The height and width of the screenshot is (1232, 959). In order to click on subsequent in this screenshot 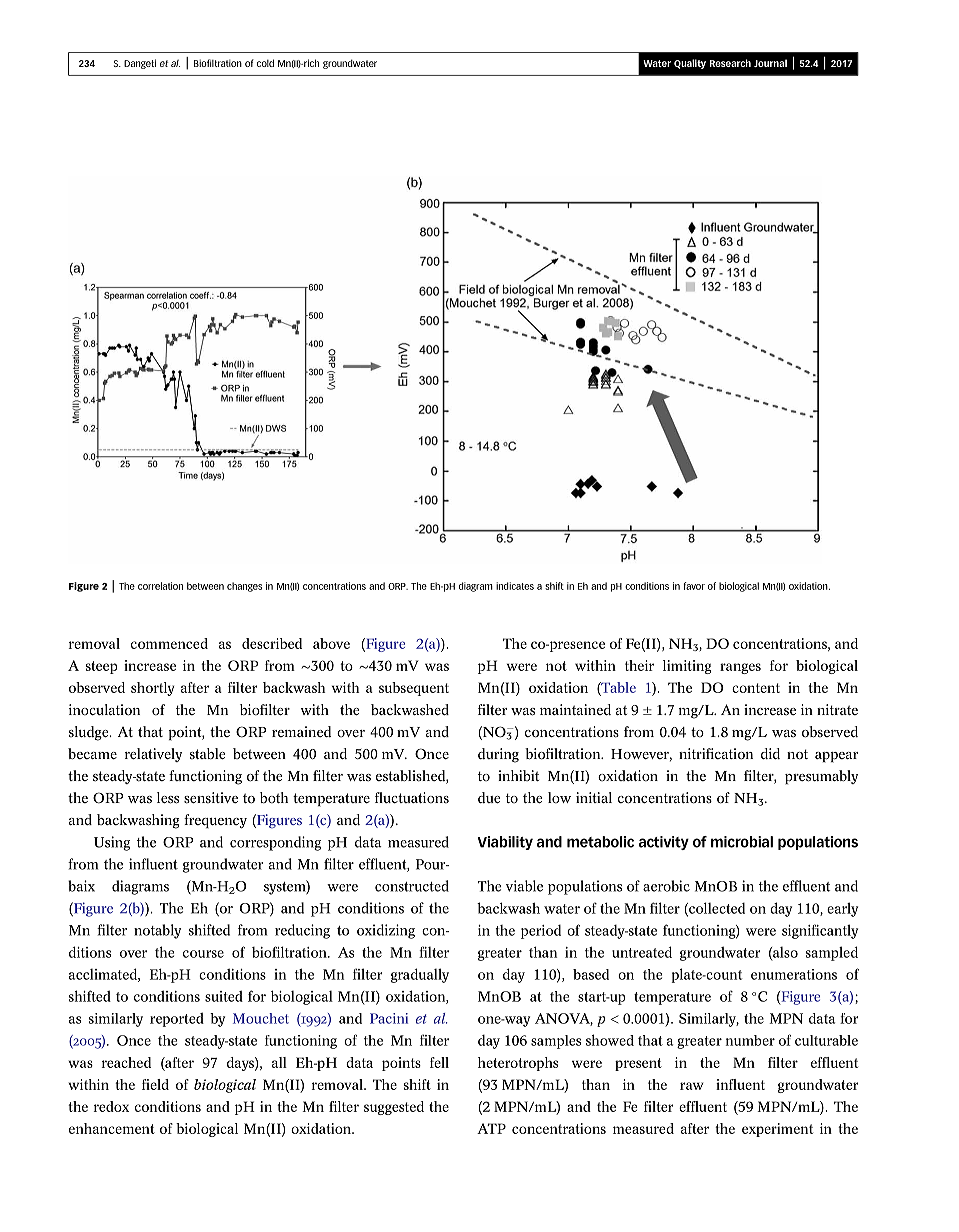, I will do `click(414, 689)`.
